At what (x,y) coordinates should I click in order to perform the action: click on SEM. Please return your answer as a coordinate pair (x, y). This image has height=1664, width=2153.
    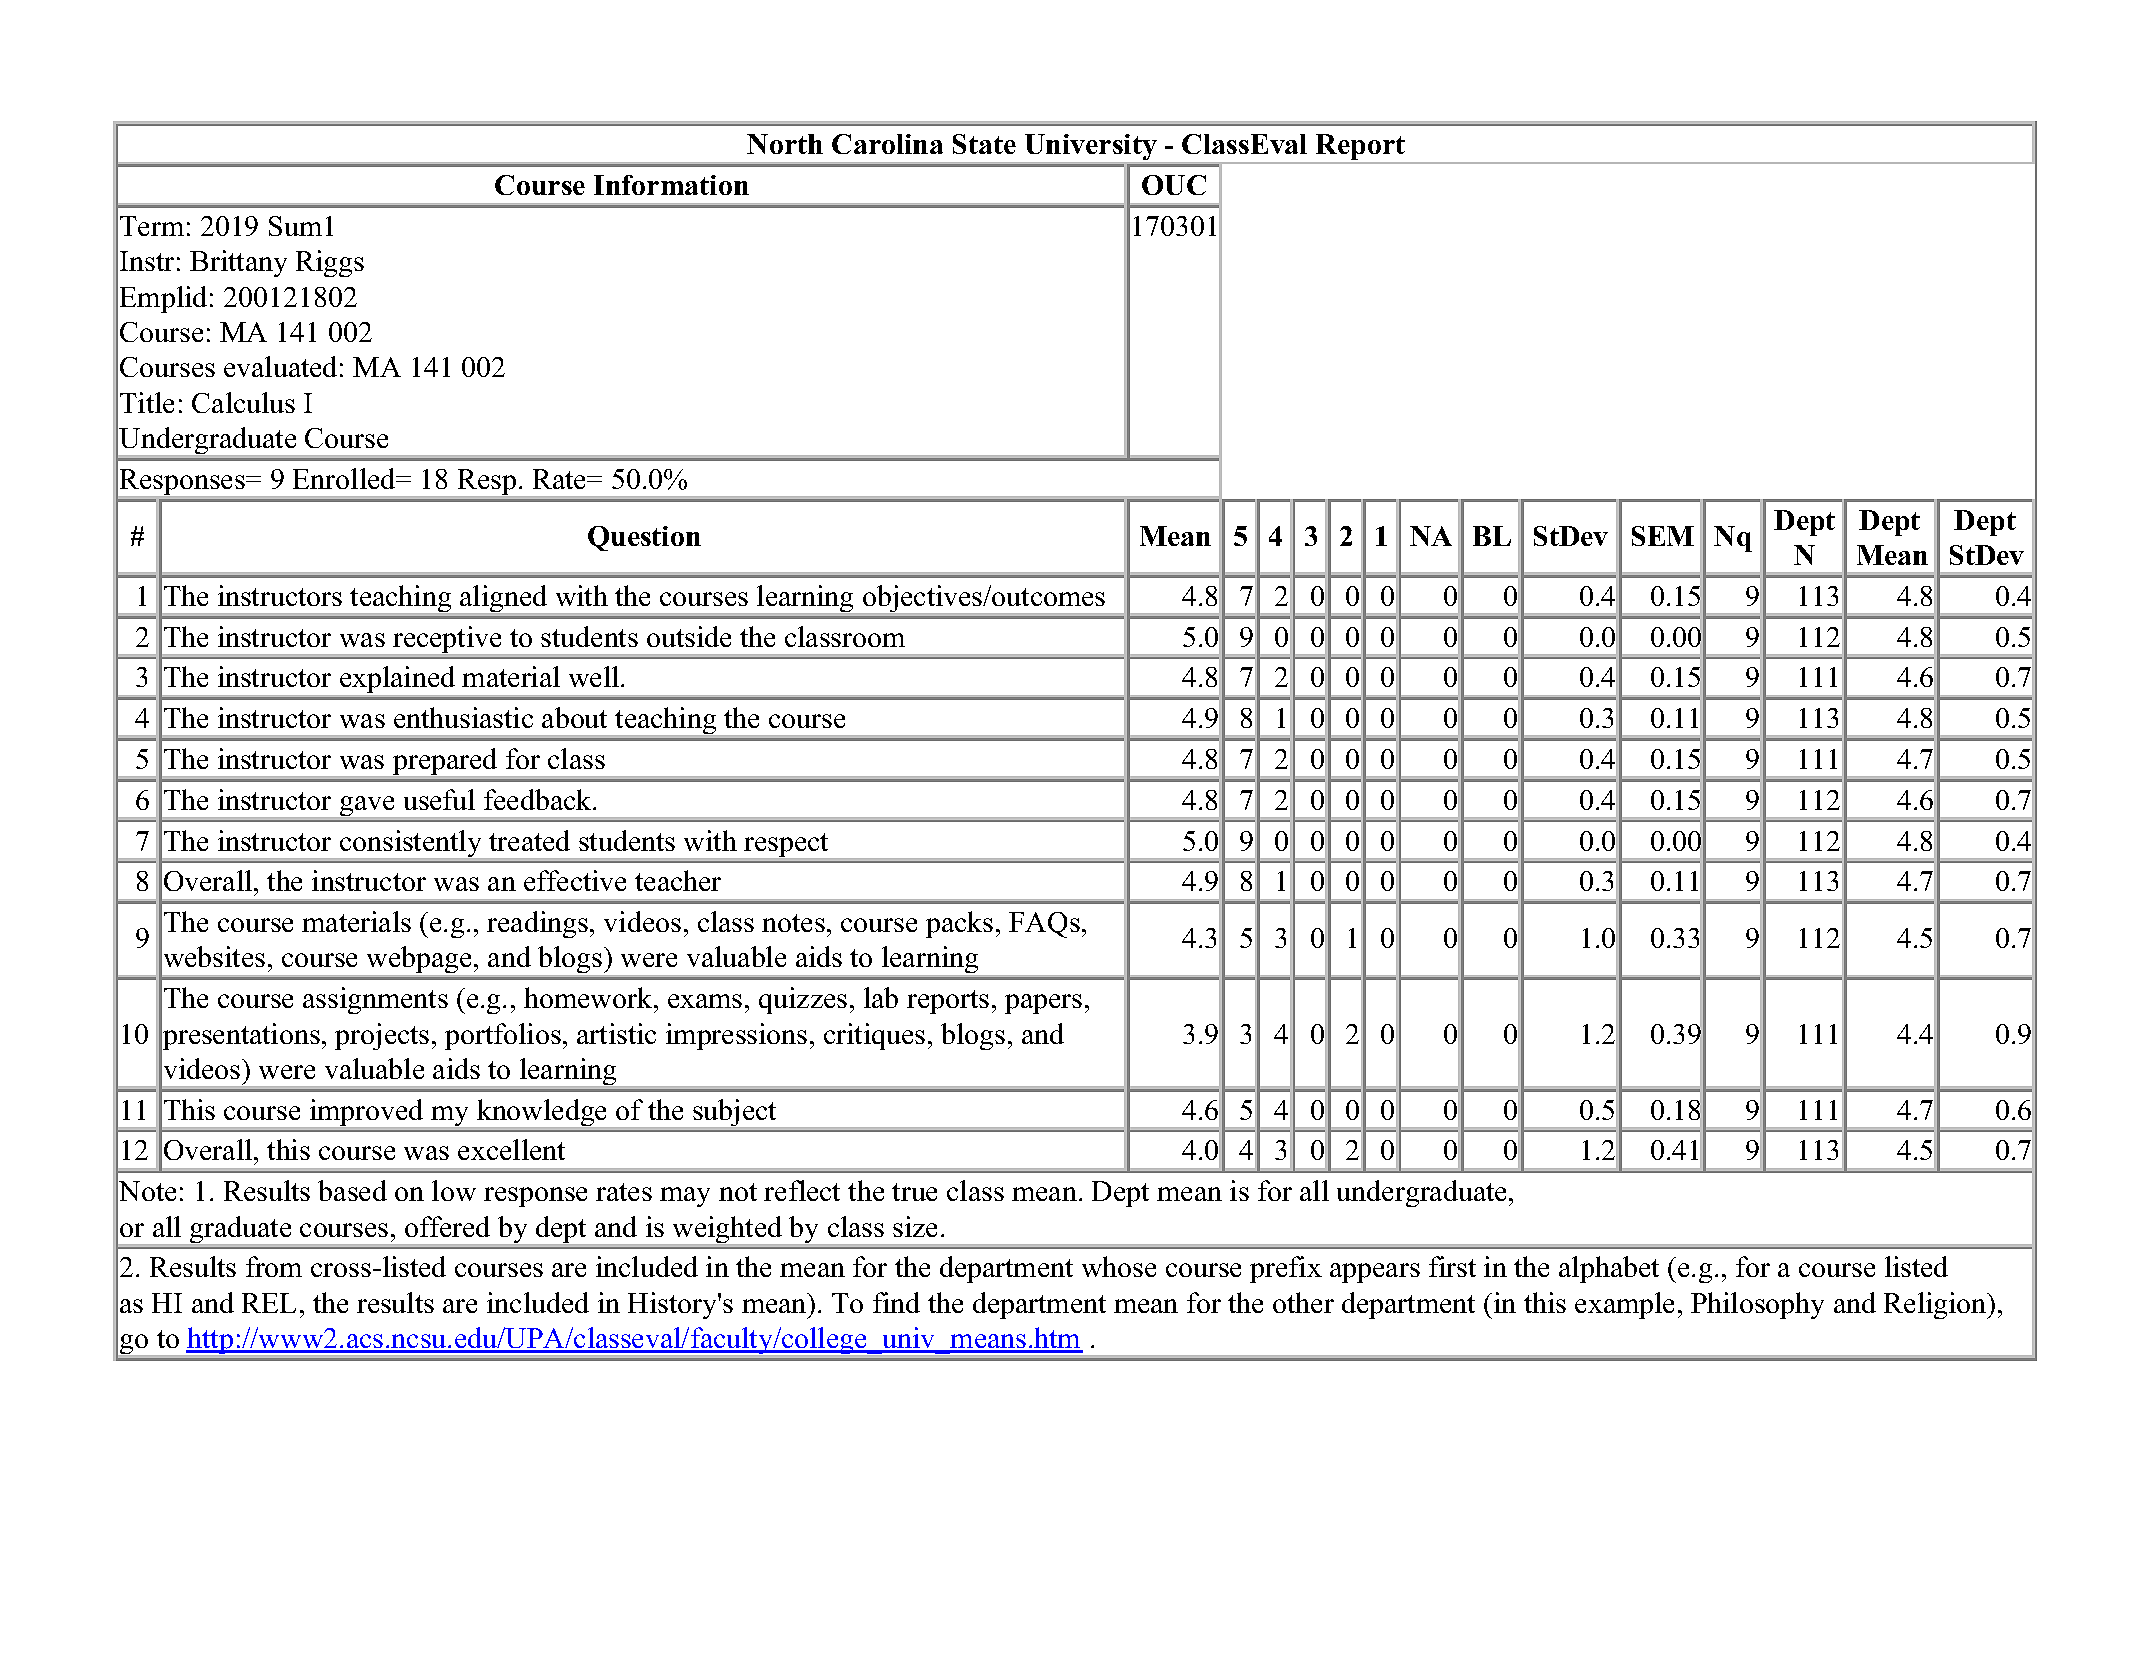
    Looking at the image, I should click on (1663, 536).
